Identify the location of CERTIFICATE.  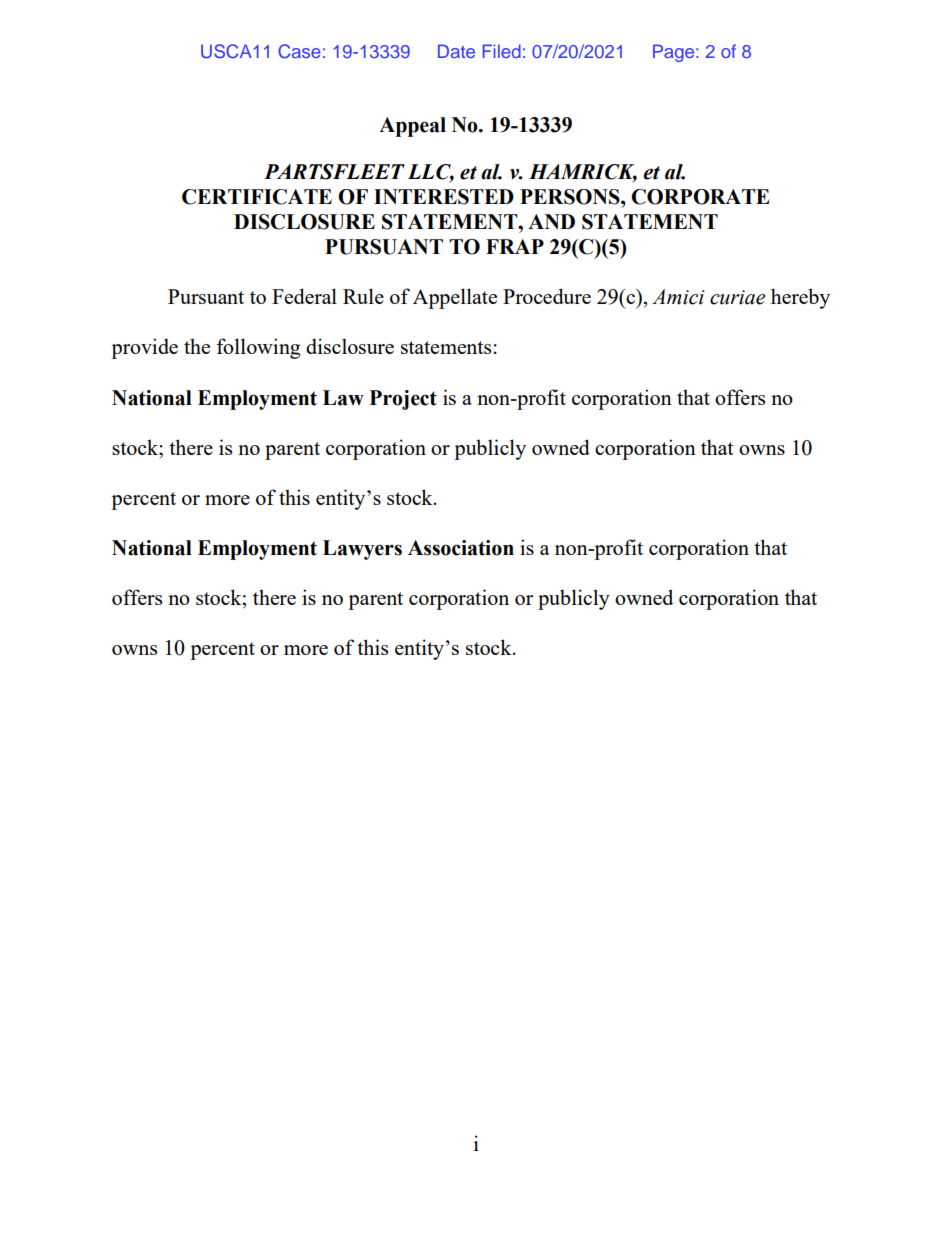
(257, 197).
